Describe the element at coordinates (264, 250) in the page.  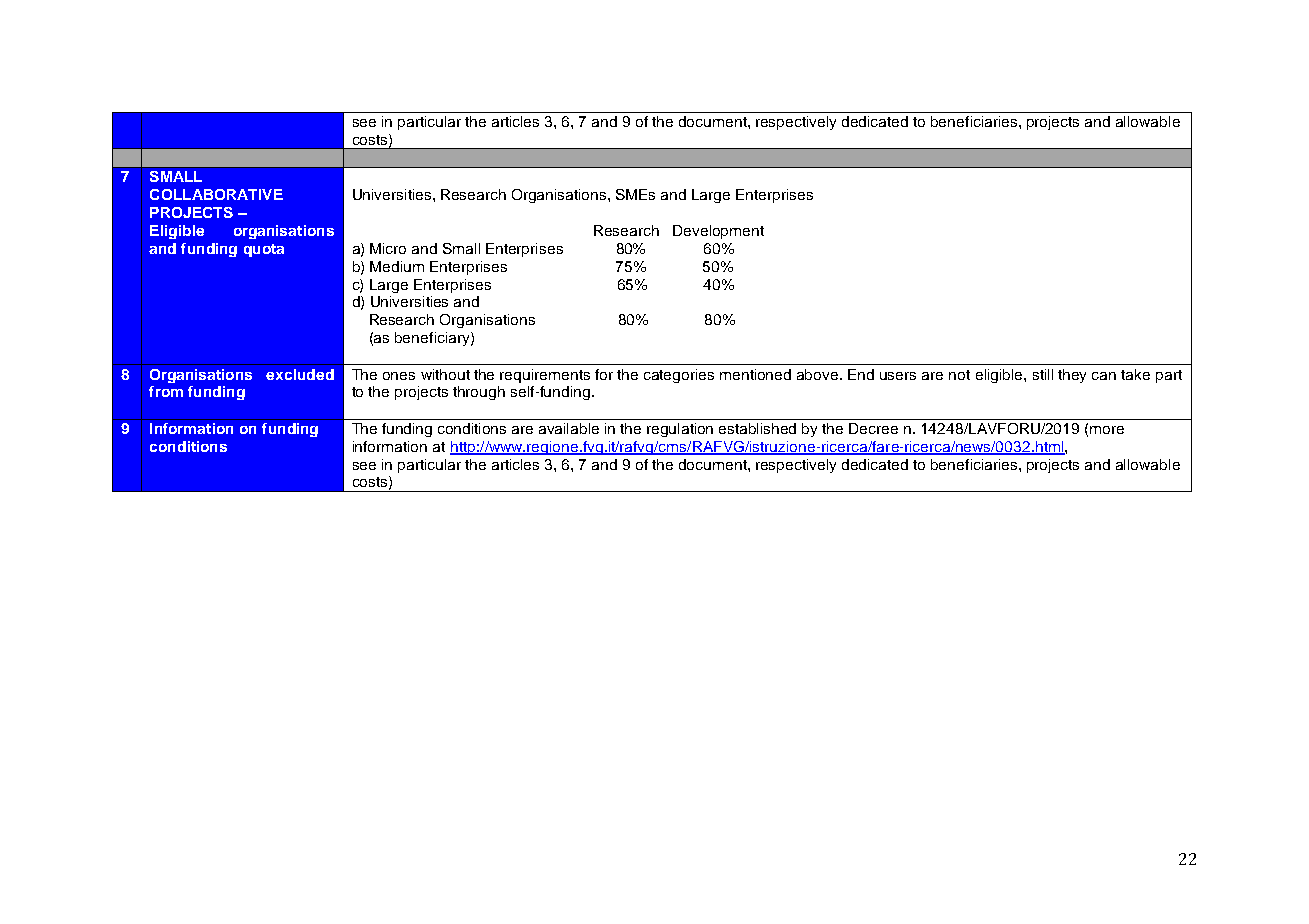
I see `quota` at that location.
